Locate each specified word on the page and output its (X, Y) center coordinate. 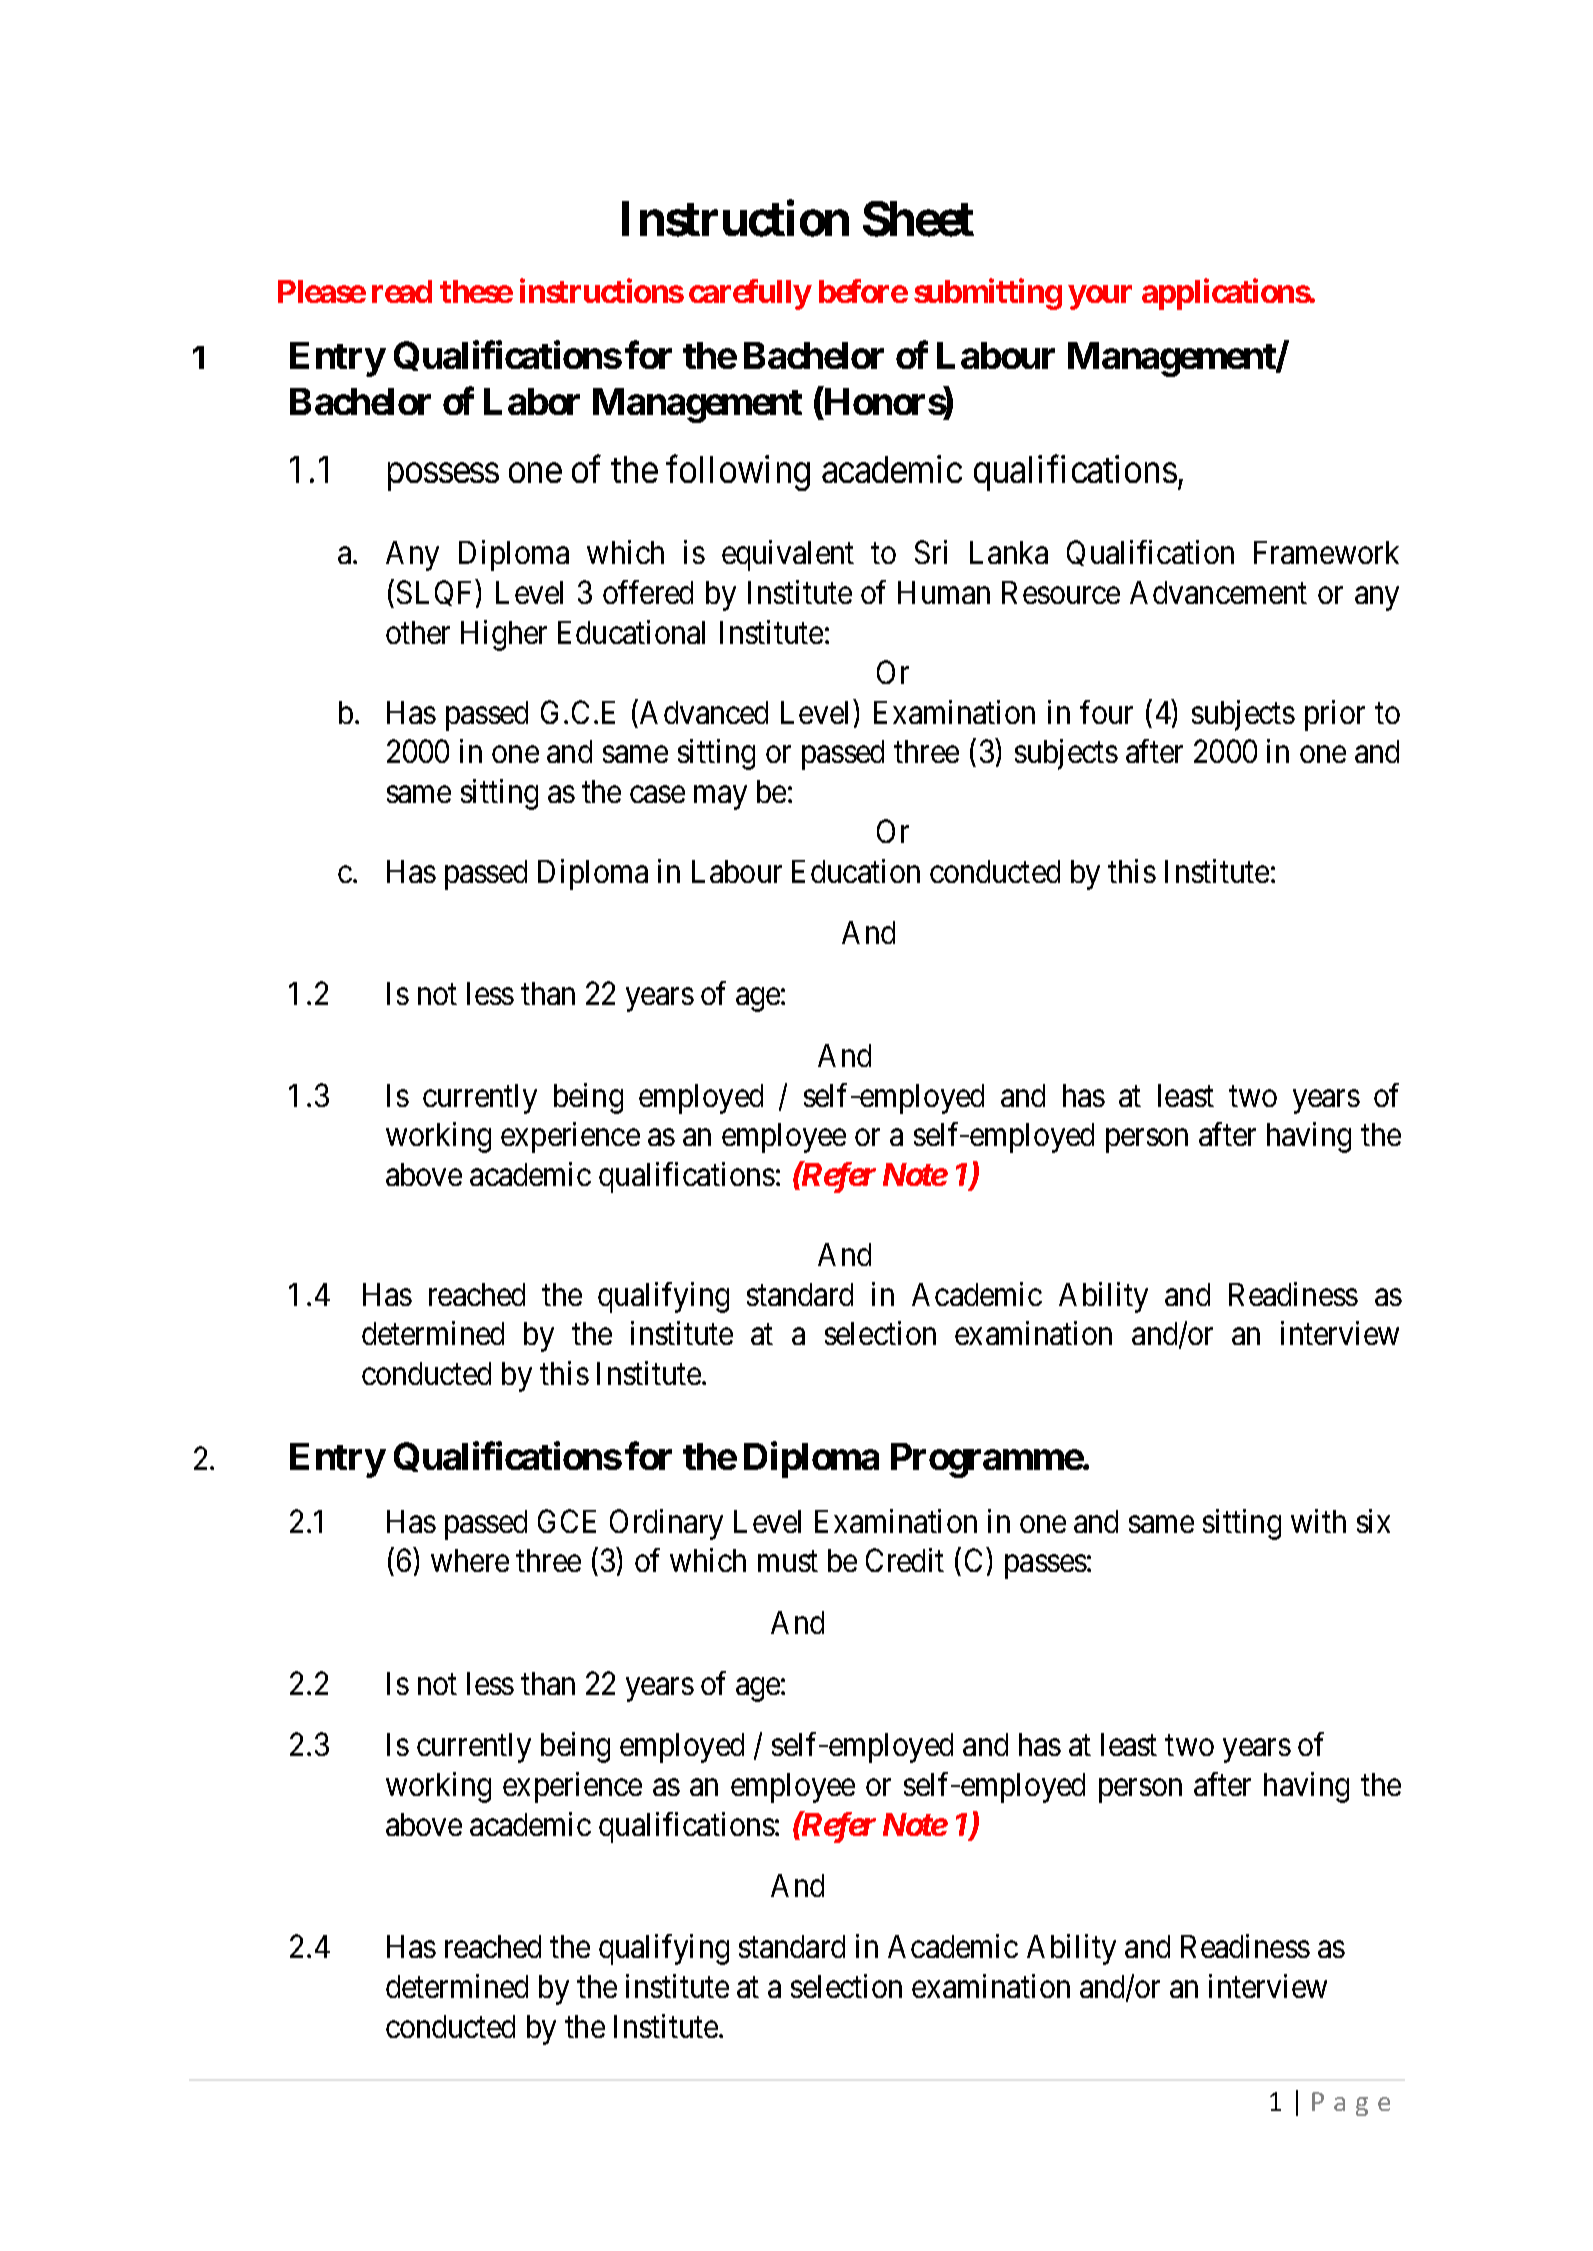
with (1318, 1521)
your (1100, 298)
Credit (905, 1560)
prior (1335, 715)
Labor (532, 401)
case (657, 795)
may (720, 798)
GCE (567, 1521)
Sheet (918, 219)
